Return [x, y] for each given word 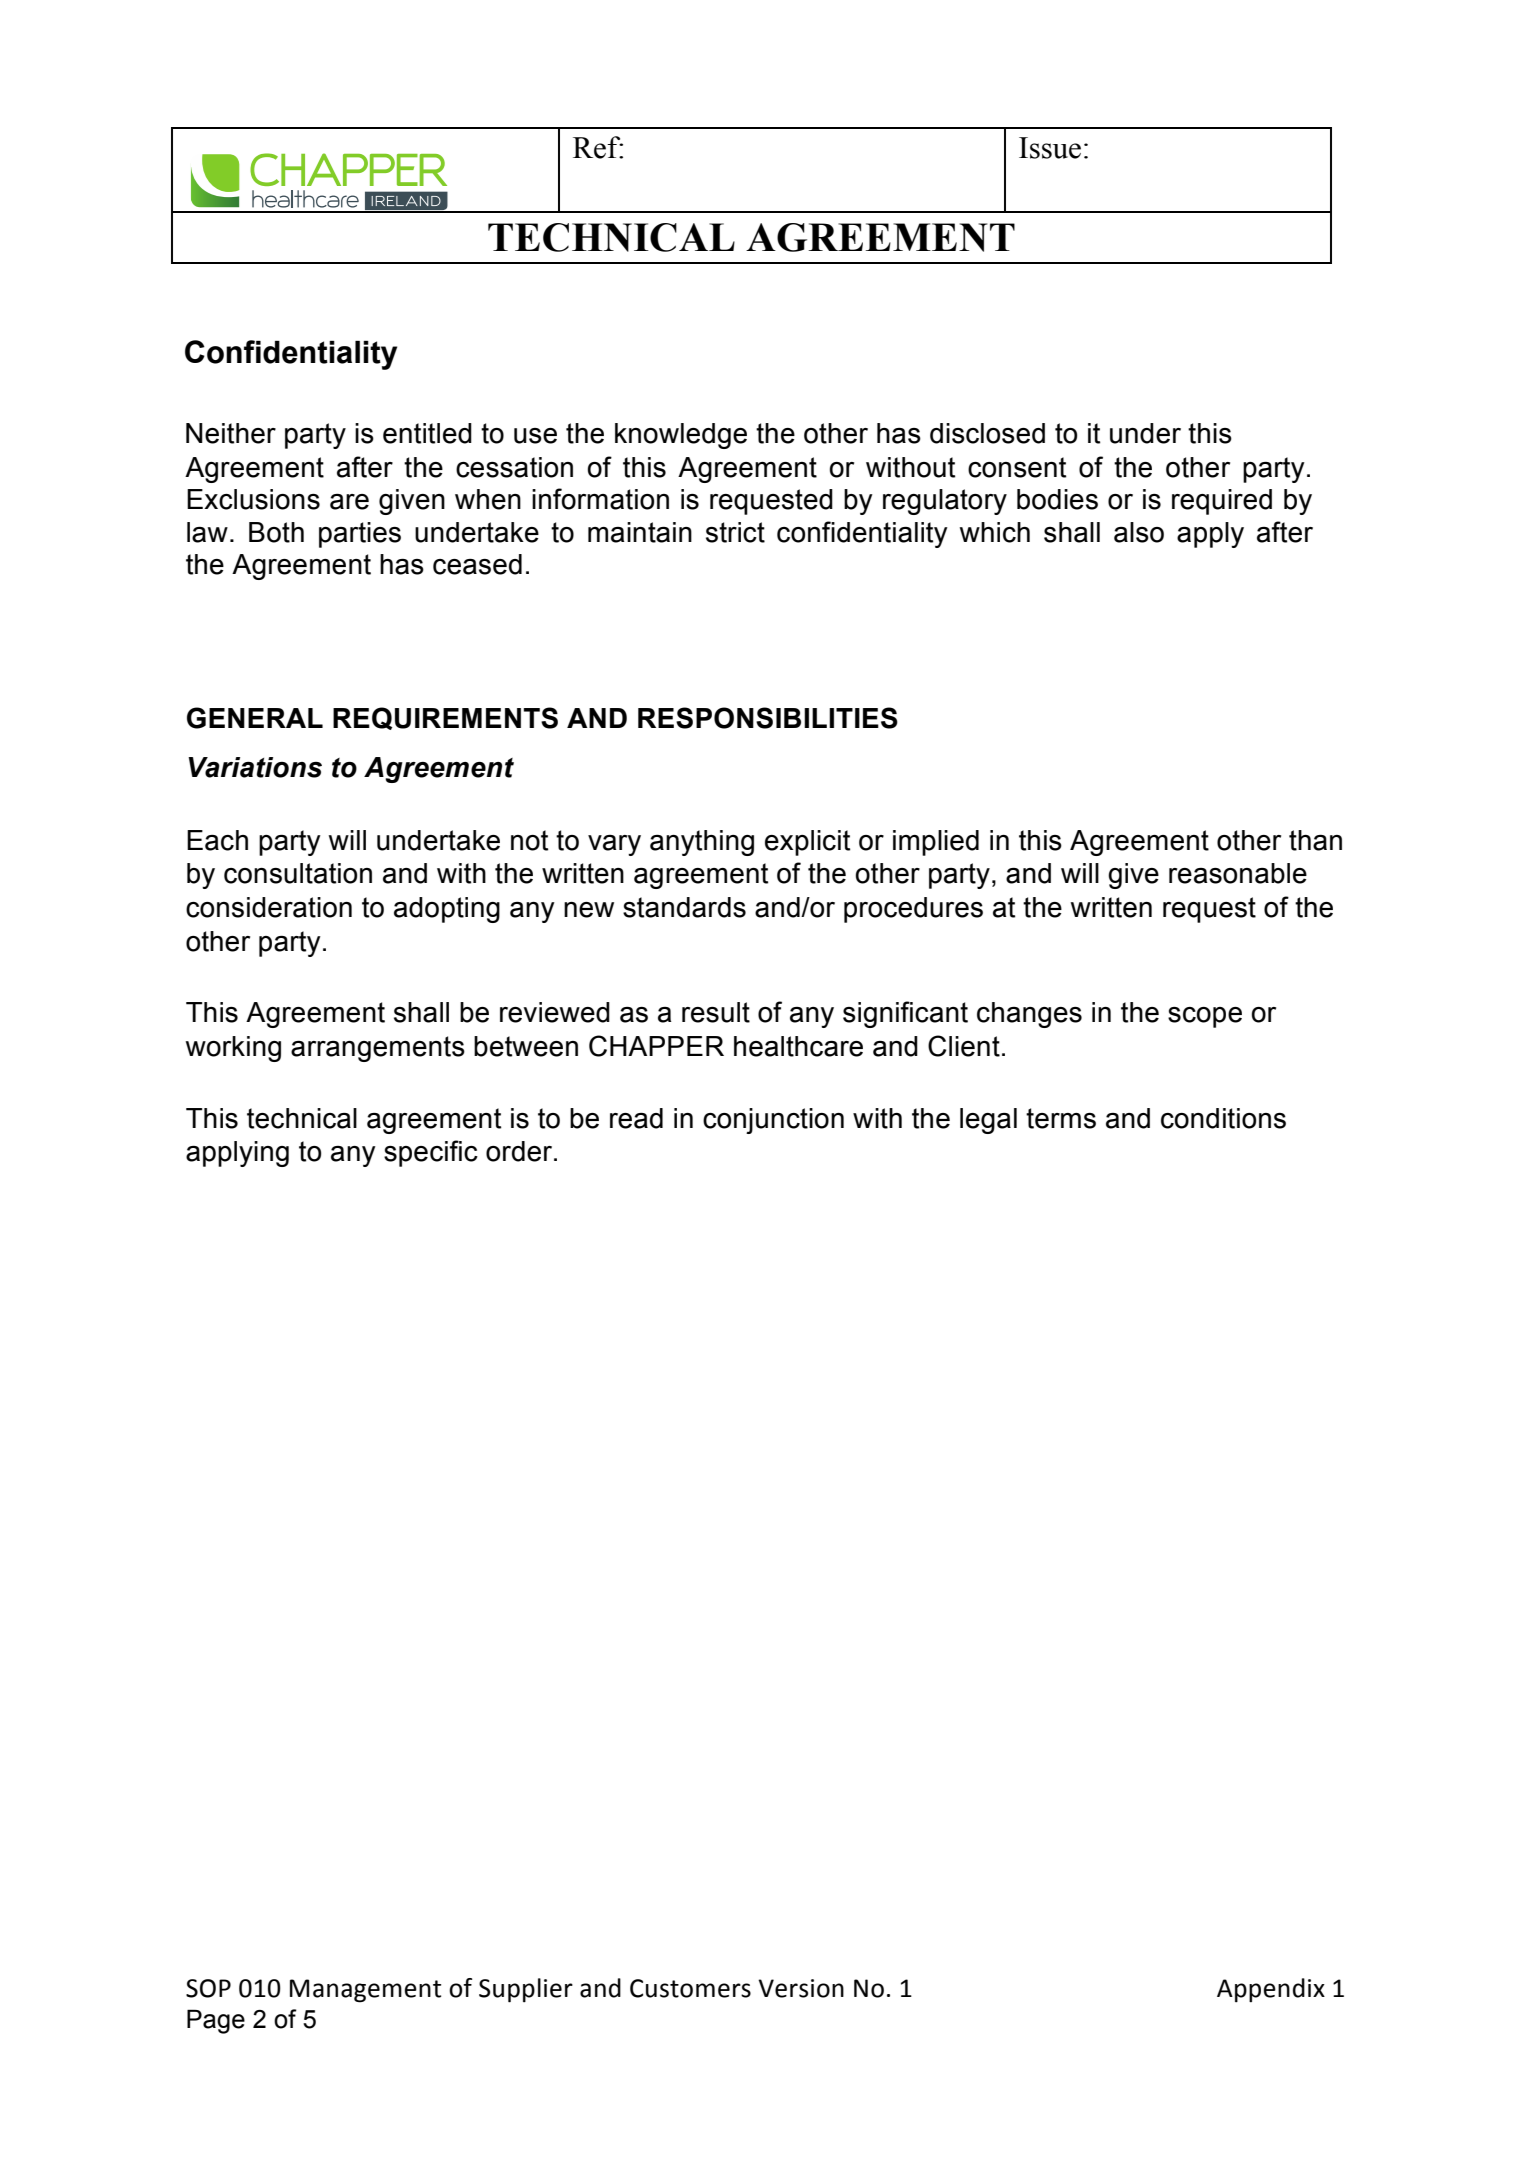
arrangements [378, 1049]
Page [216, 2021]
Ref [598, 147]
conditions [1223, 1118]
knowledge [681, 436]
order [520, 1151]
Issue [1050, 148]
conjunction [773, 1121]
